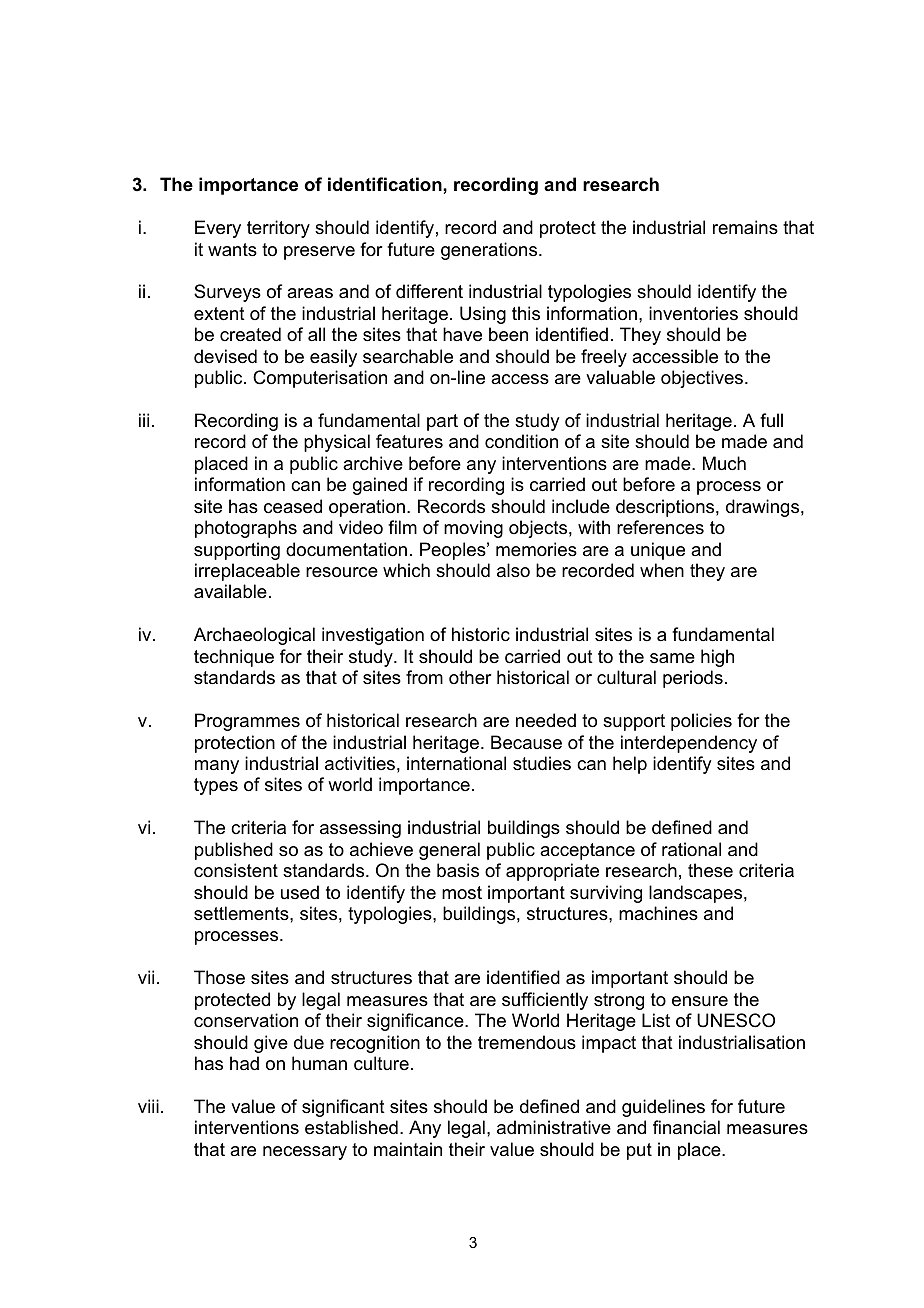 The image size is (924, 1308). What do you see at coordinates (218, 229) in the document?
I see `Every` at bounding box center [218, 229].
